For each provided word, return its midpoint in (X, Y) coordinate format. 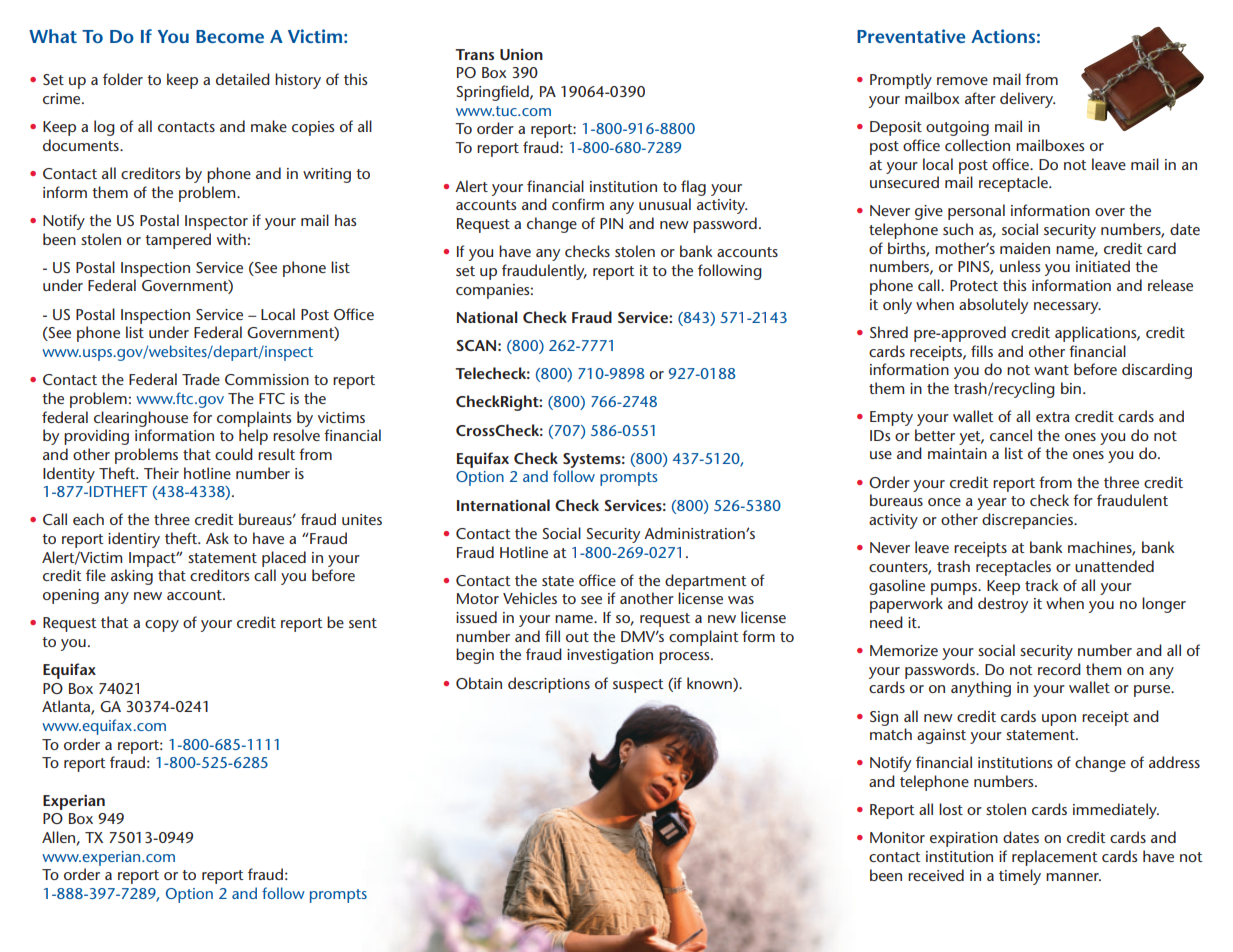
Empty (891, 418)
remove (962, 81)
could (234, 454)
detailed (243, 79)
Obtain (479, 683)
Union (521, 54)
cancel (1011, 435)
